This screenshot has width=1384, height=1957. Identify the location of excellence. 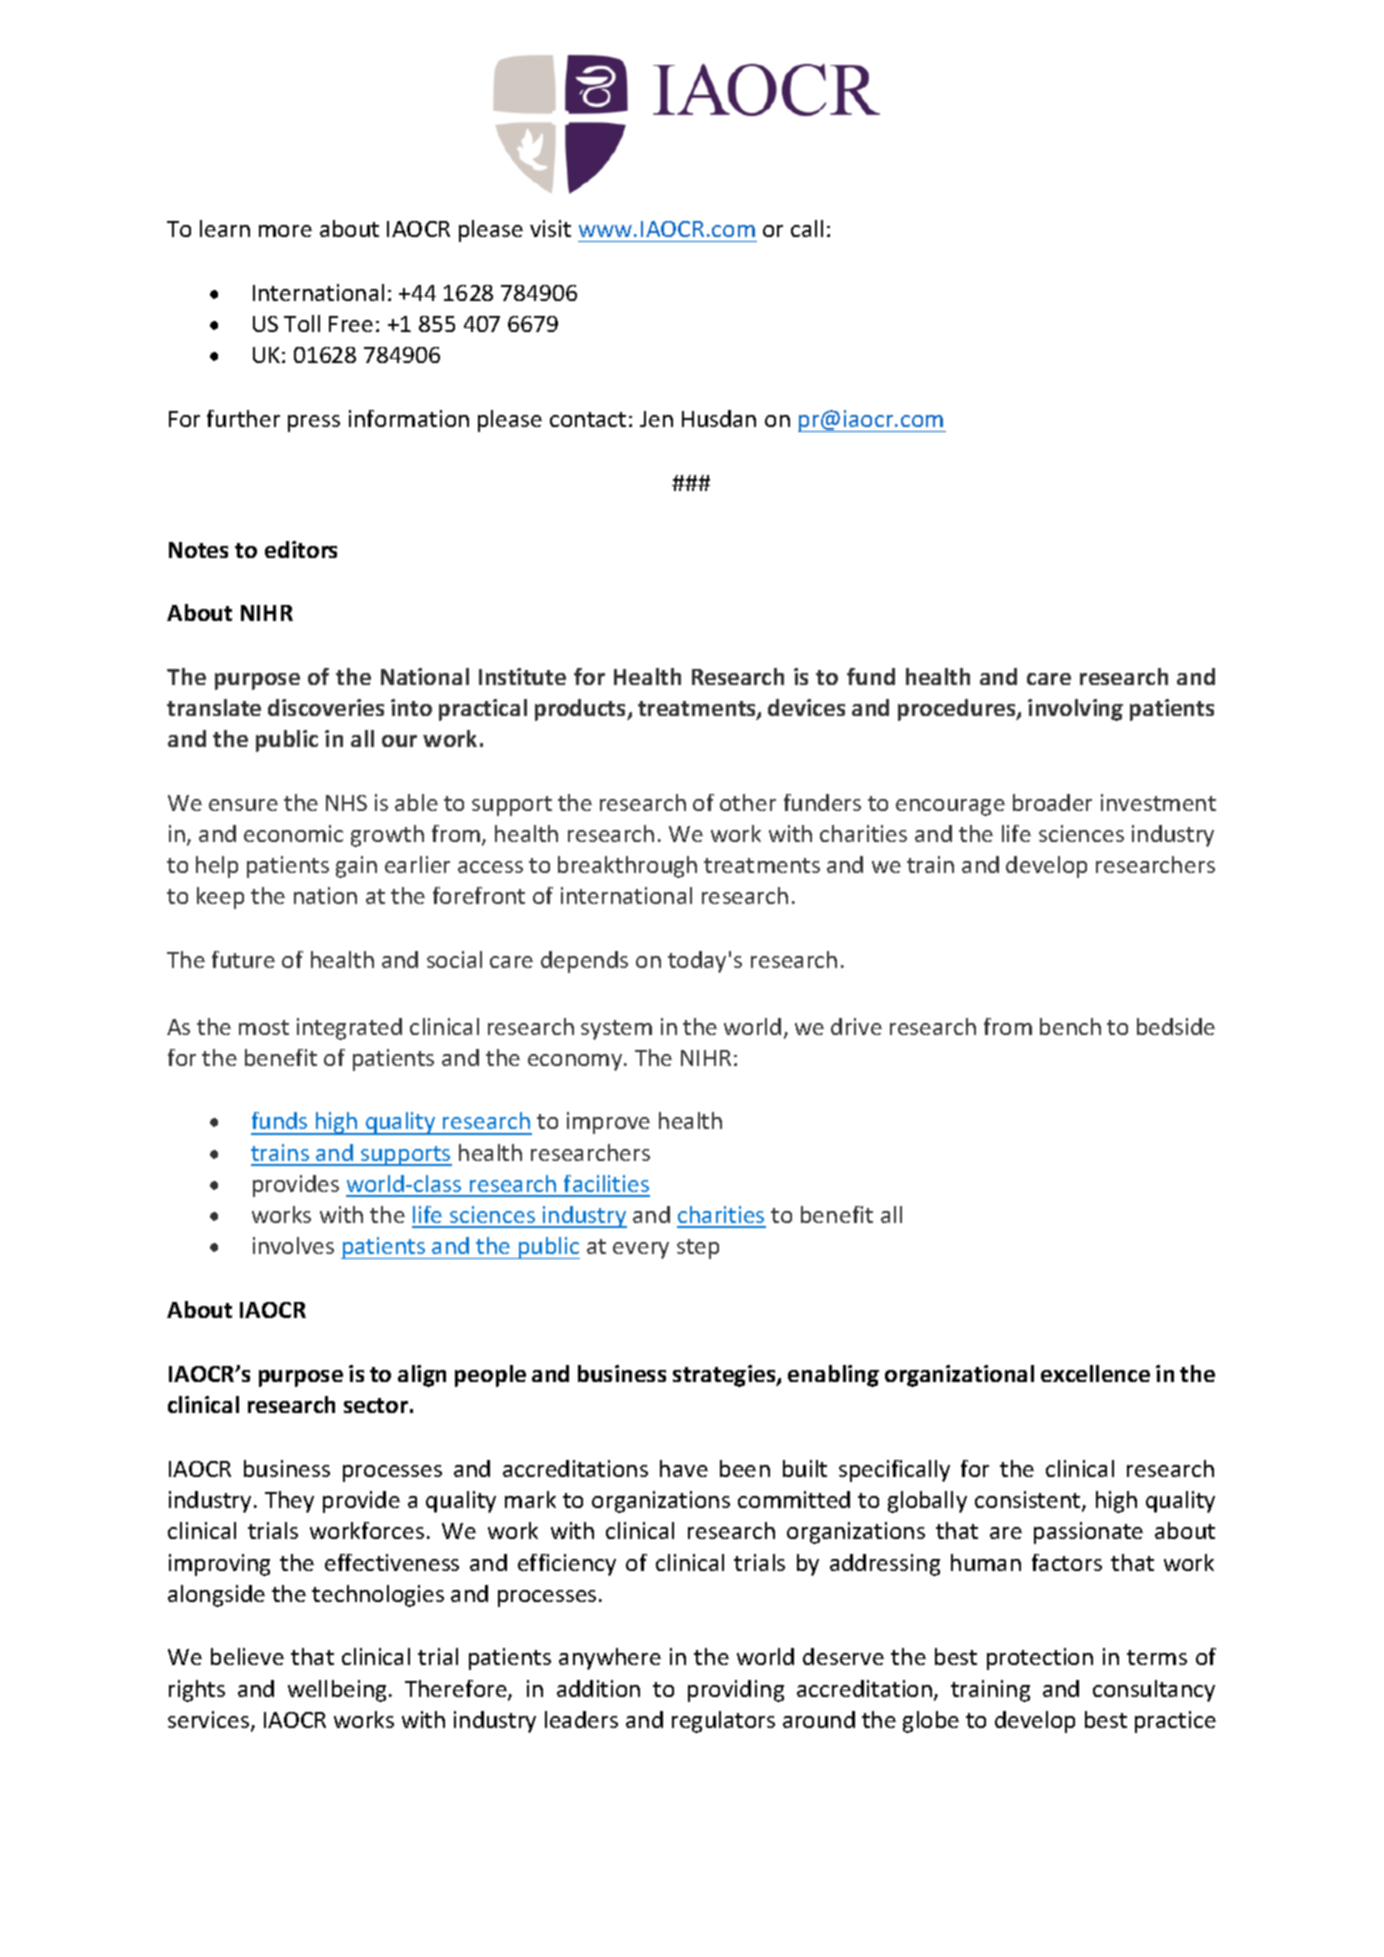
(1095, 1373).
